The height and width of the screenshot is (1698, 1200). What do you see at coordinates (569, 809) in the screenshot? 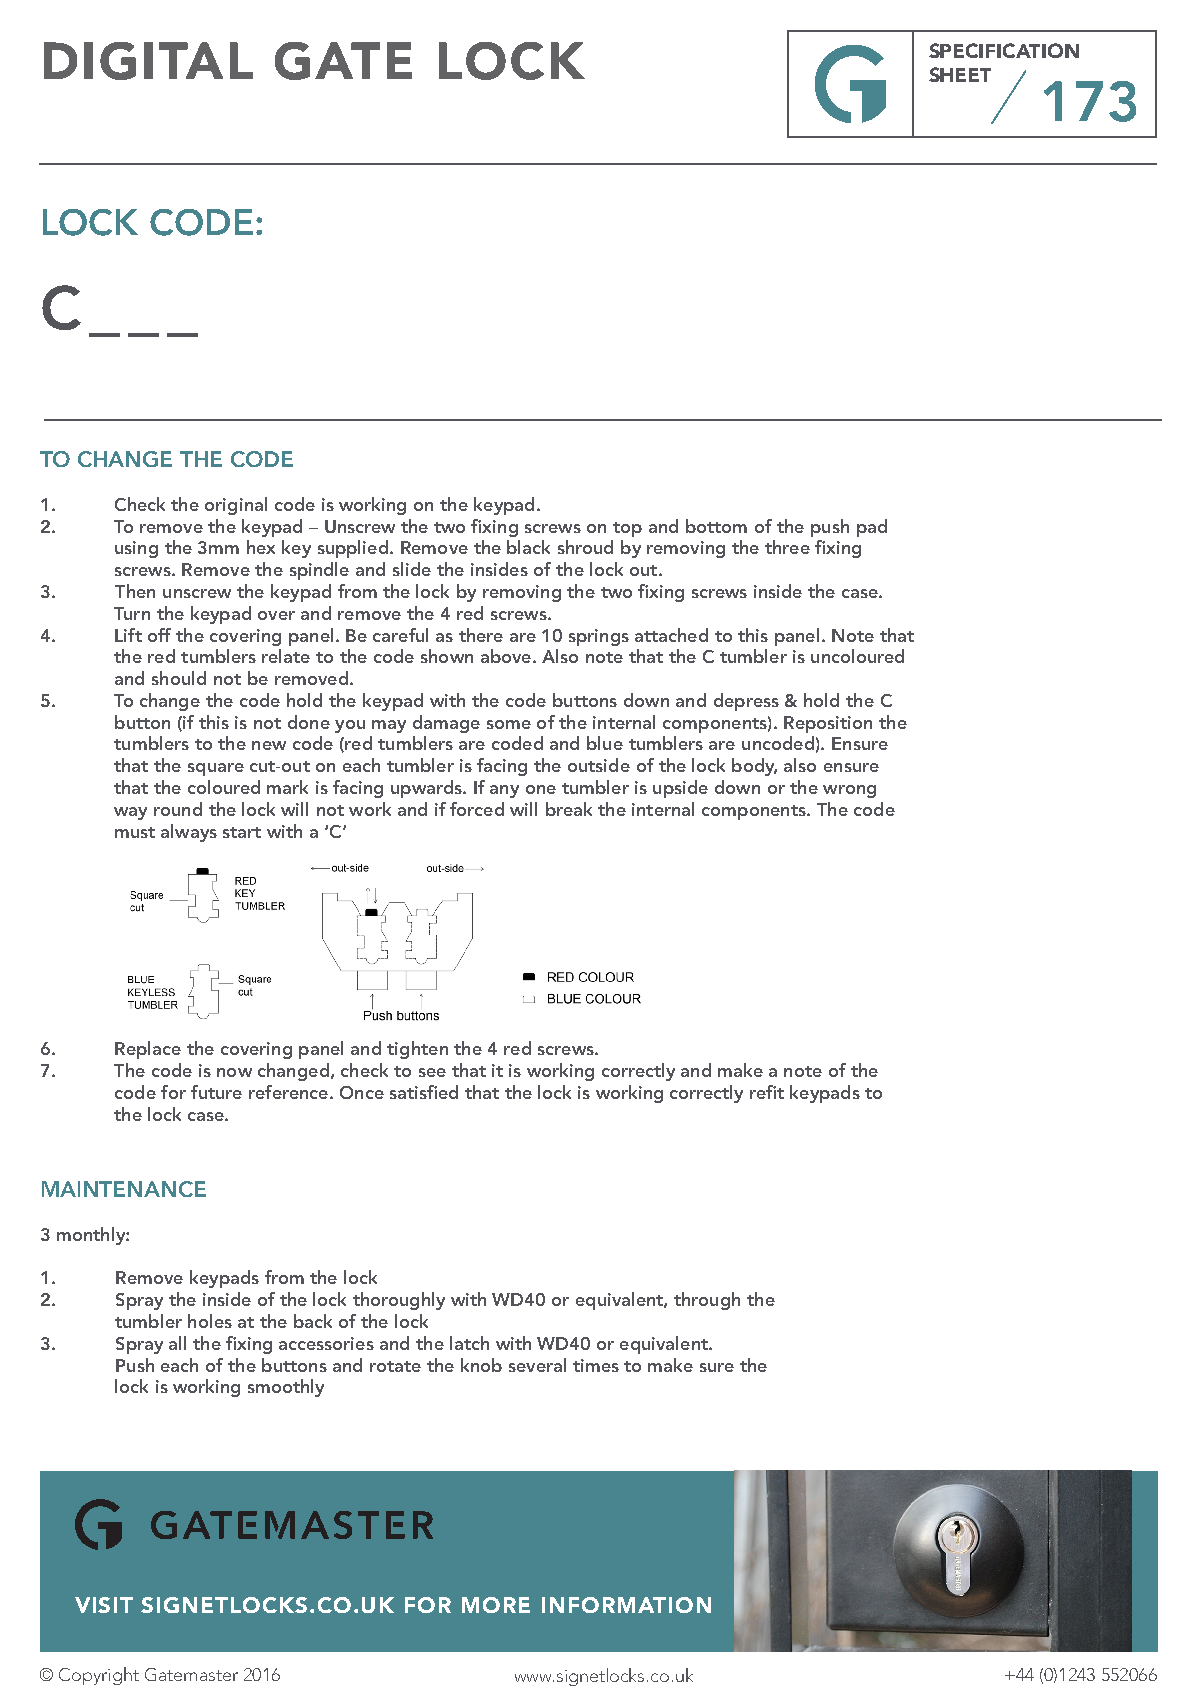
I see `break` at bounding box center [569, 809].
